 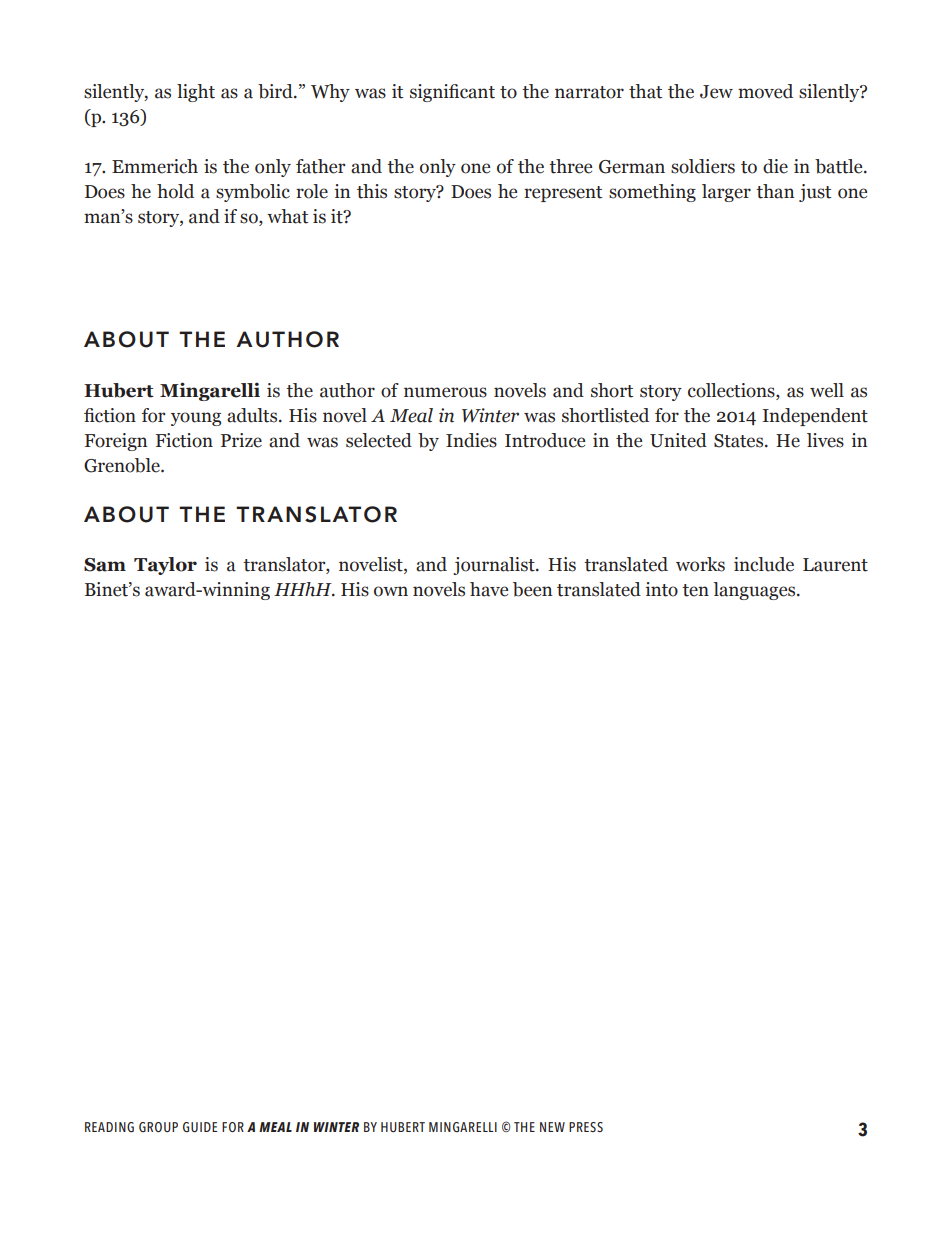 What do you see at coordinates (452, 93) in the document?
I see `significant` at bounding box center [452, 93].
